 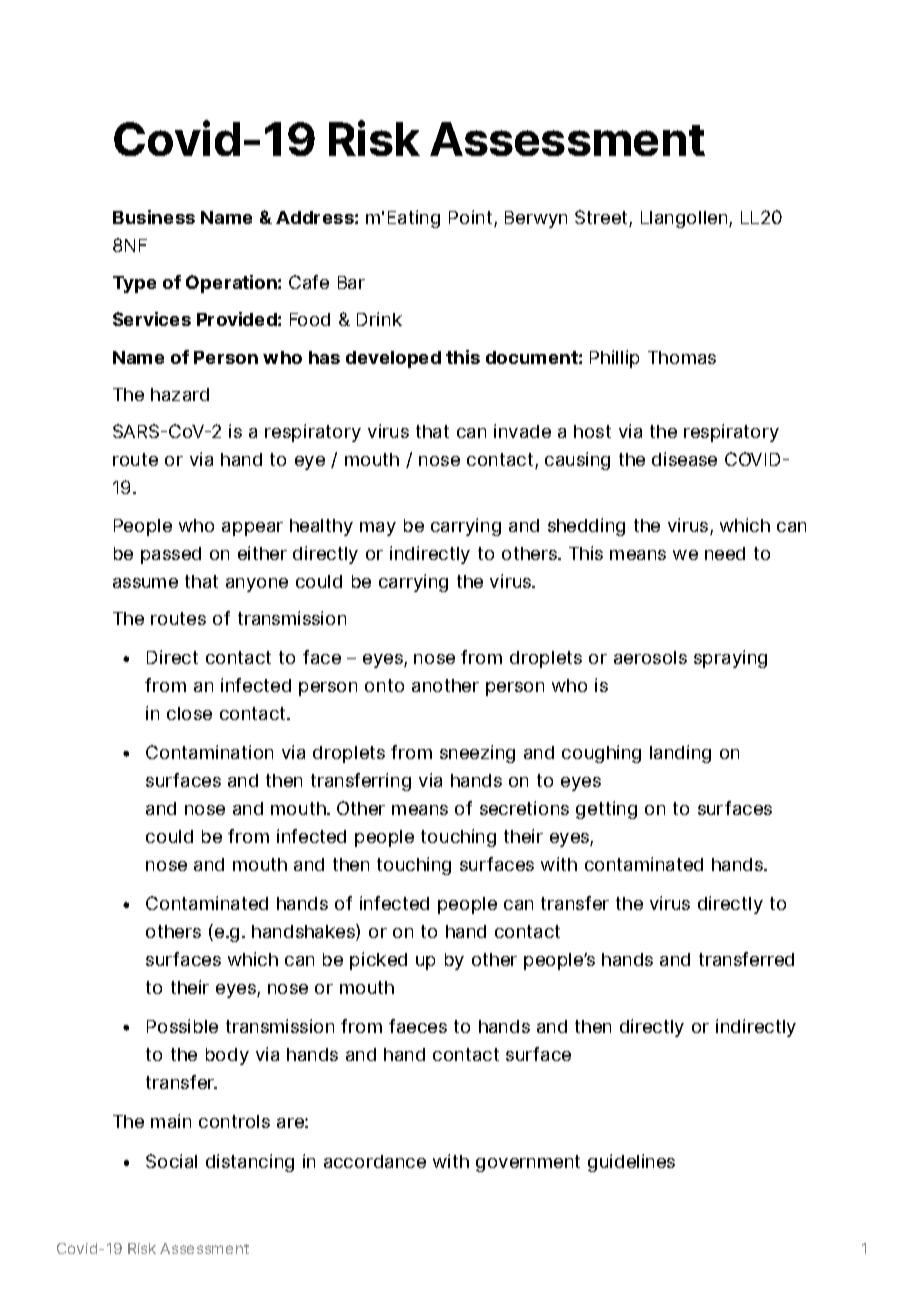 I want to click on controls, so click(x=234, y=1121).
